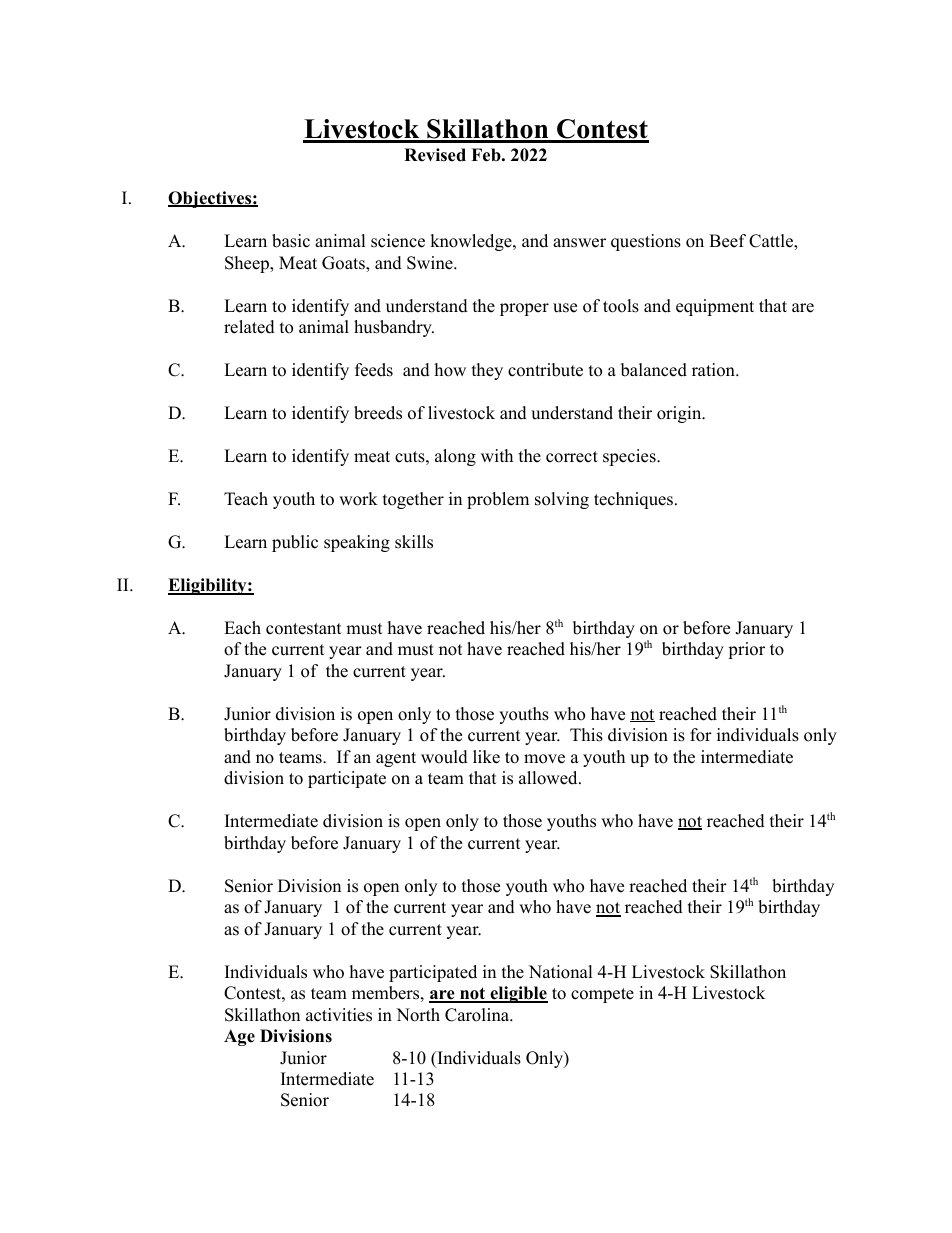 This document has width=952, height=1233. What do you see at coordinates (746, 650) in the document?
I see `prior` at bounding box center [746, 650].
